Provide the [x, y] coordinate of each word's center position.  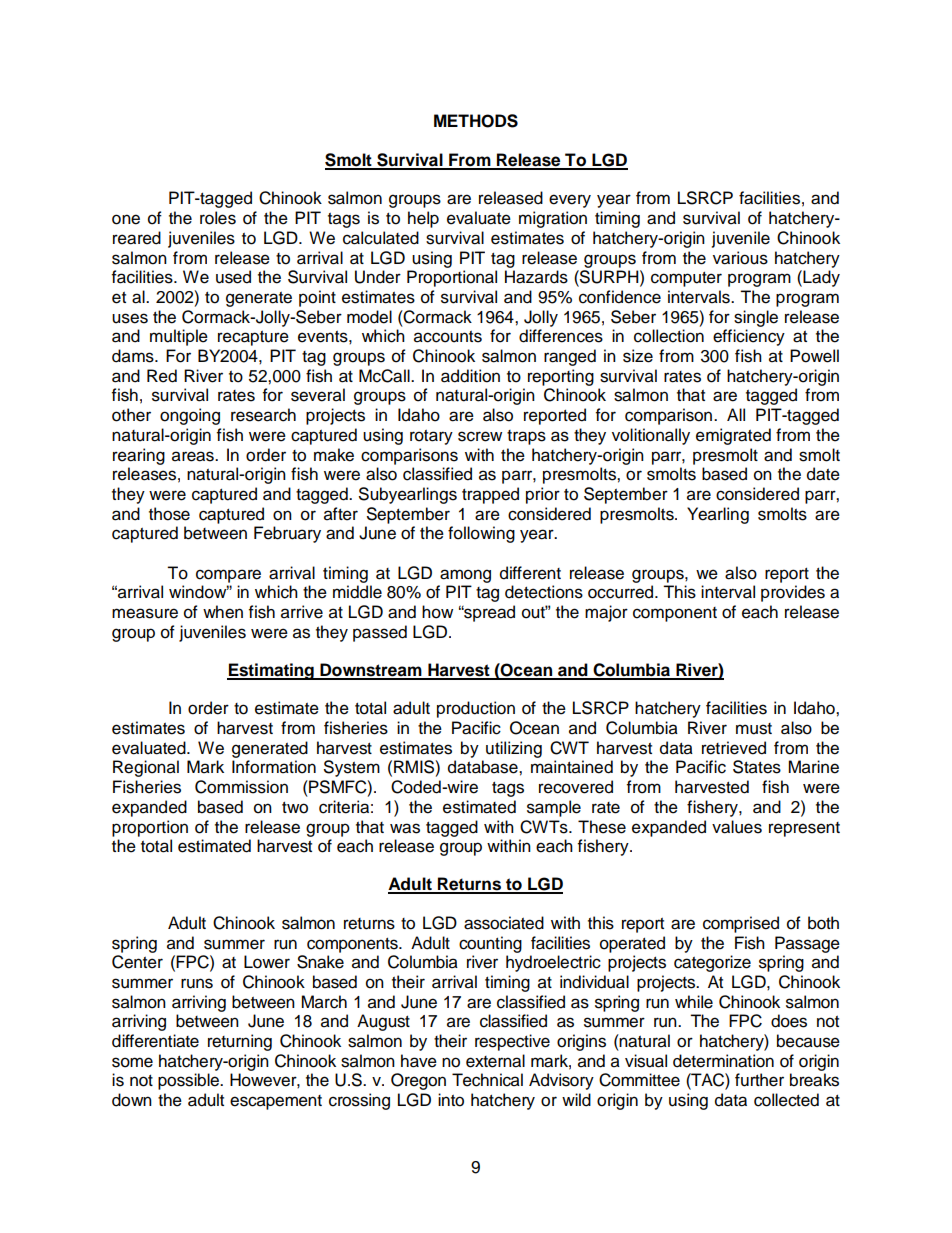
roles [218, 218]
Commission [241, 787]
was [405, 828]
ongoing [190, 416]
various [740, 258]
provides [793, 593]
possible [189, 1081]
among [465, 576]
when [223, 612]
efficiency [749, 337]
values [737, 827]
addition [470, 376]
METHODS [476, 121]
